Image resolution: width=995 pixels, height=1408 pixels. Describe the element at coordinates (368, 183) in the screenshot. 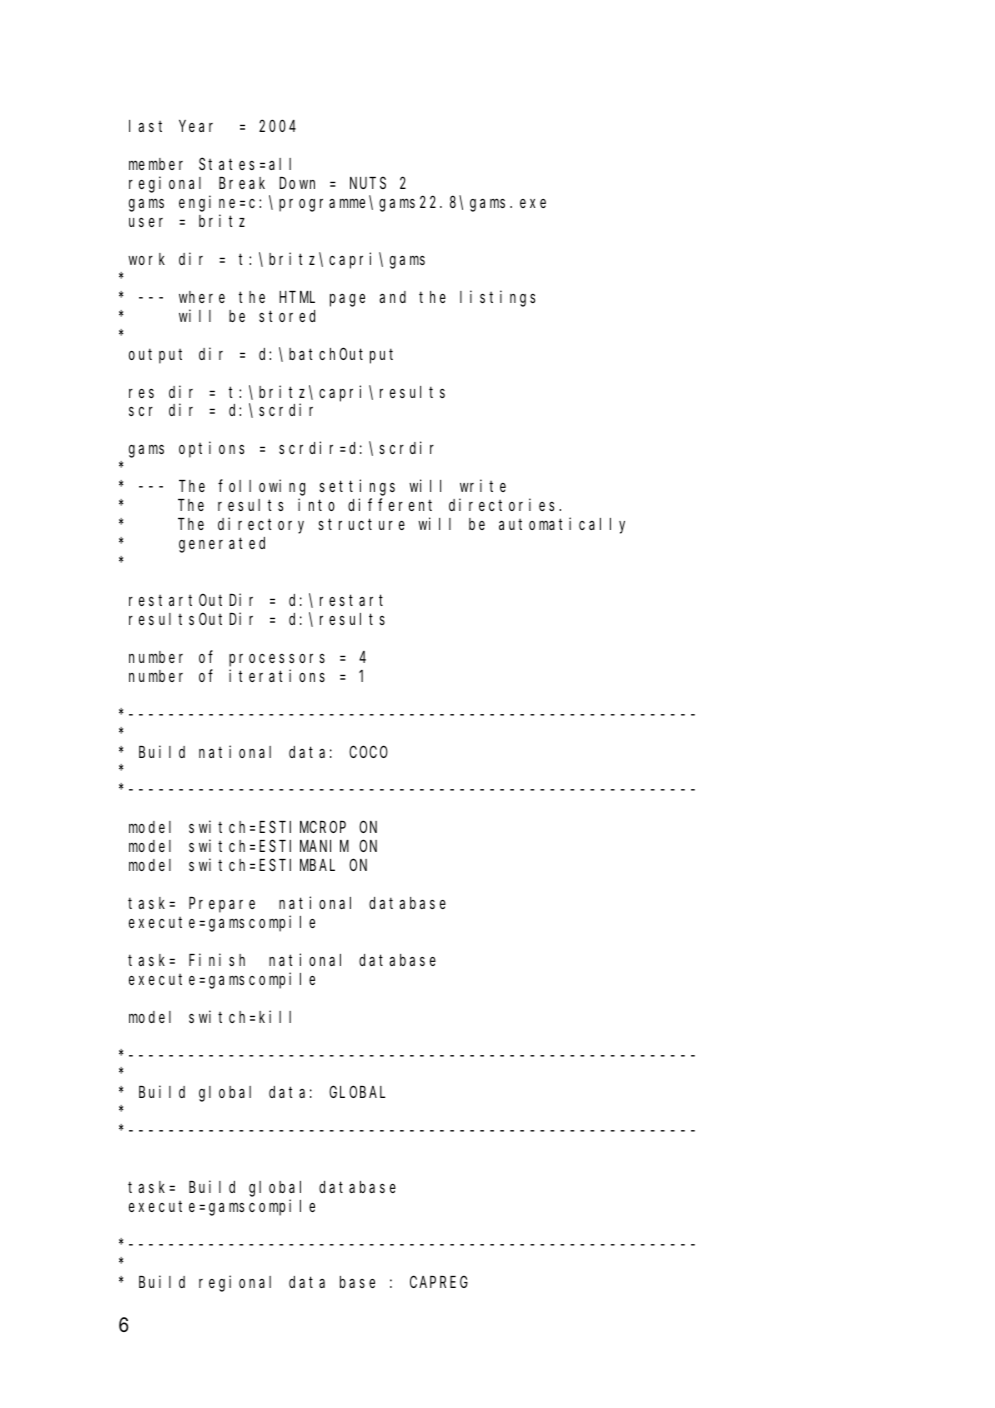

I see `NUTS` at that location.
